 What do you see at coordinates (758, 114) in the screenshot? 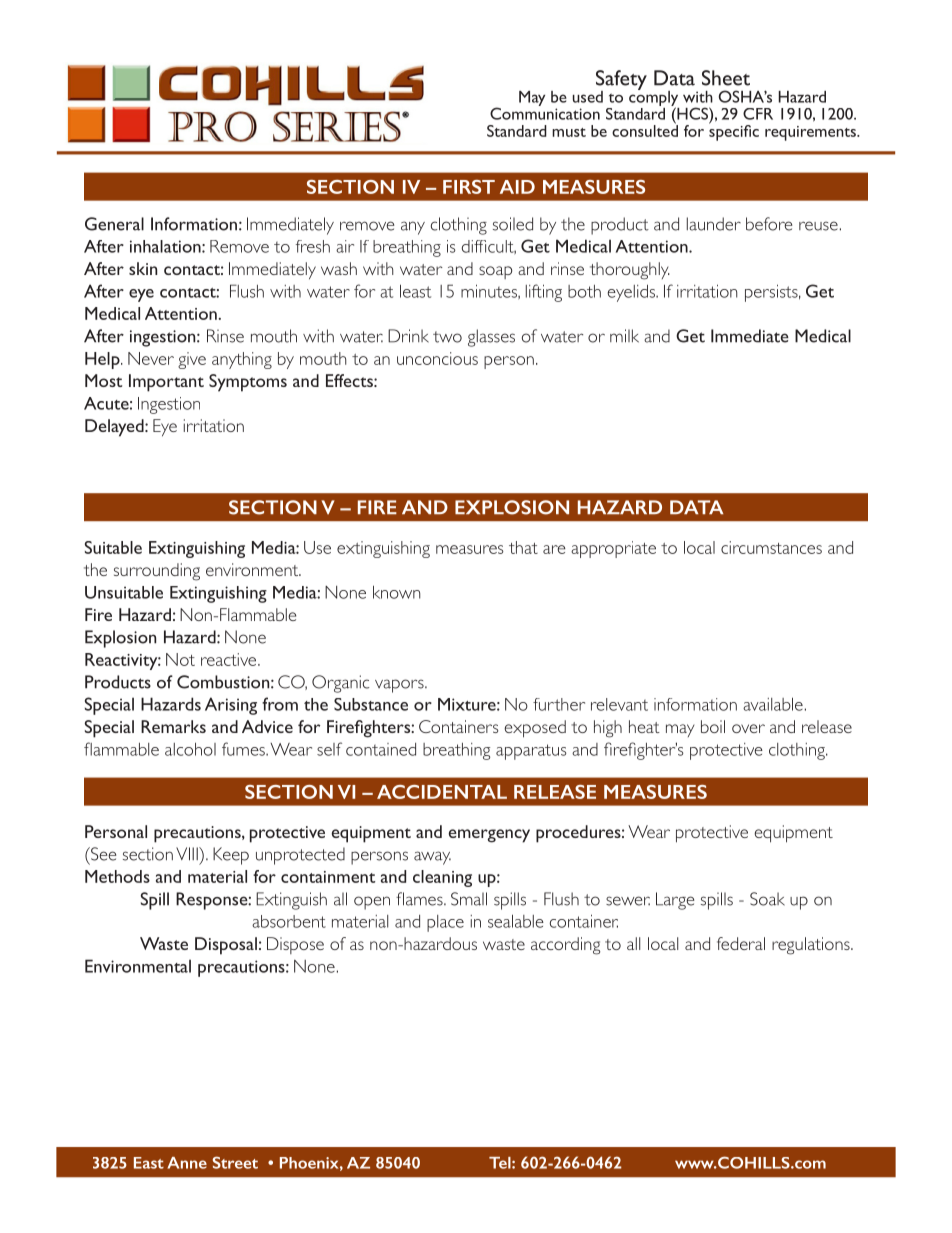
I see `CFR` at bounding box center [758, 114].
